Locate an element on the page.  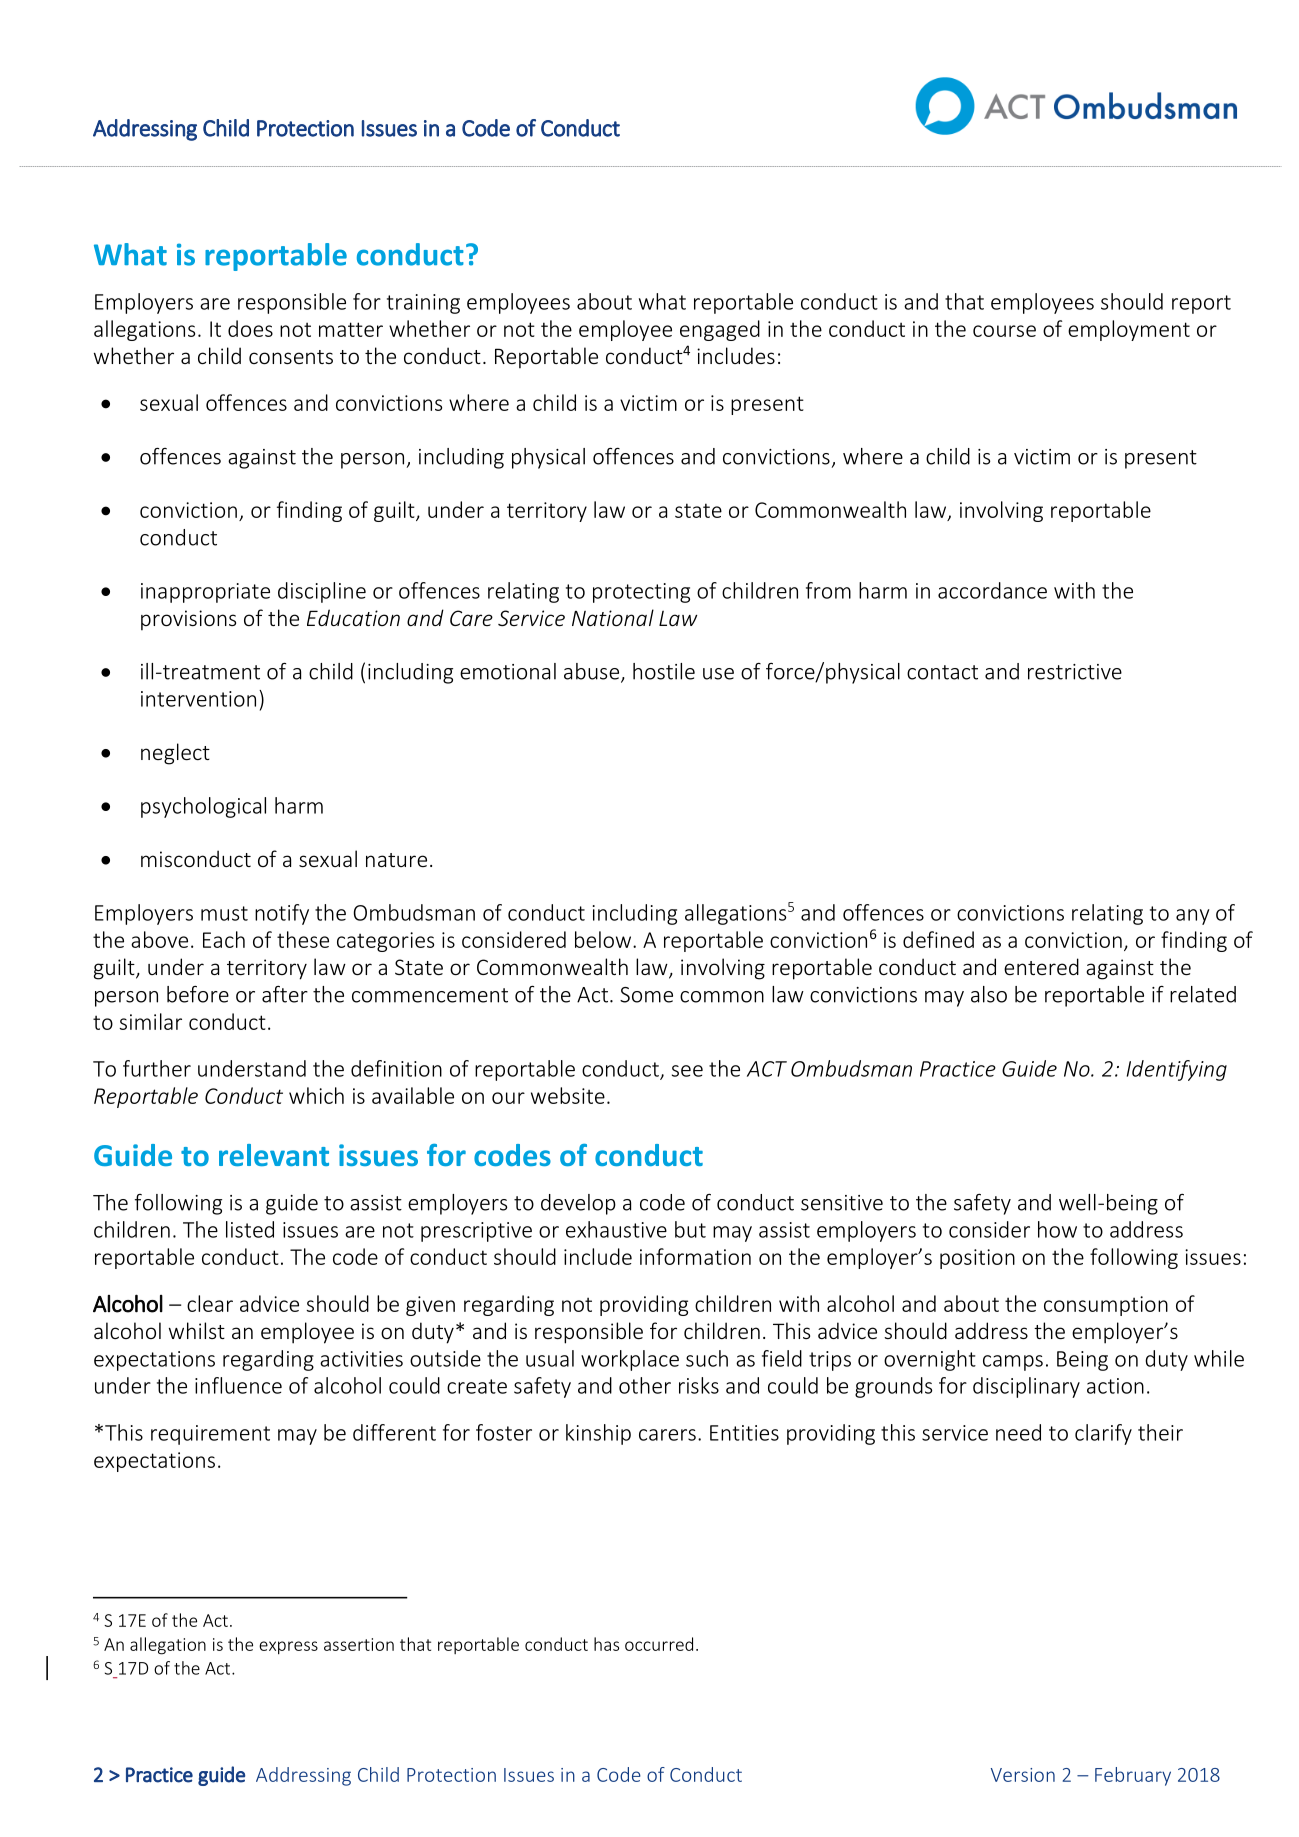
listed is located at coordinates (250, 1229).
